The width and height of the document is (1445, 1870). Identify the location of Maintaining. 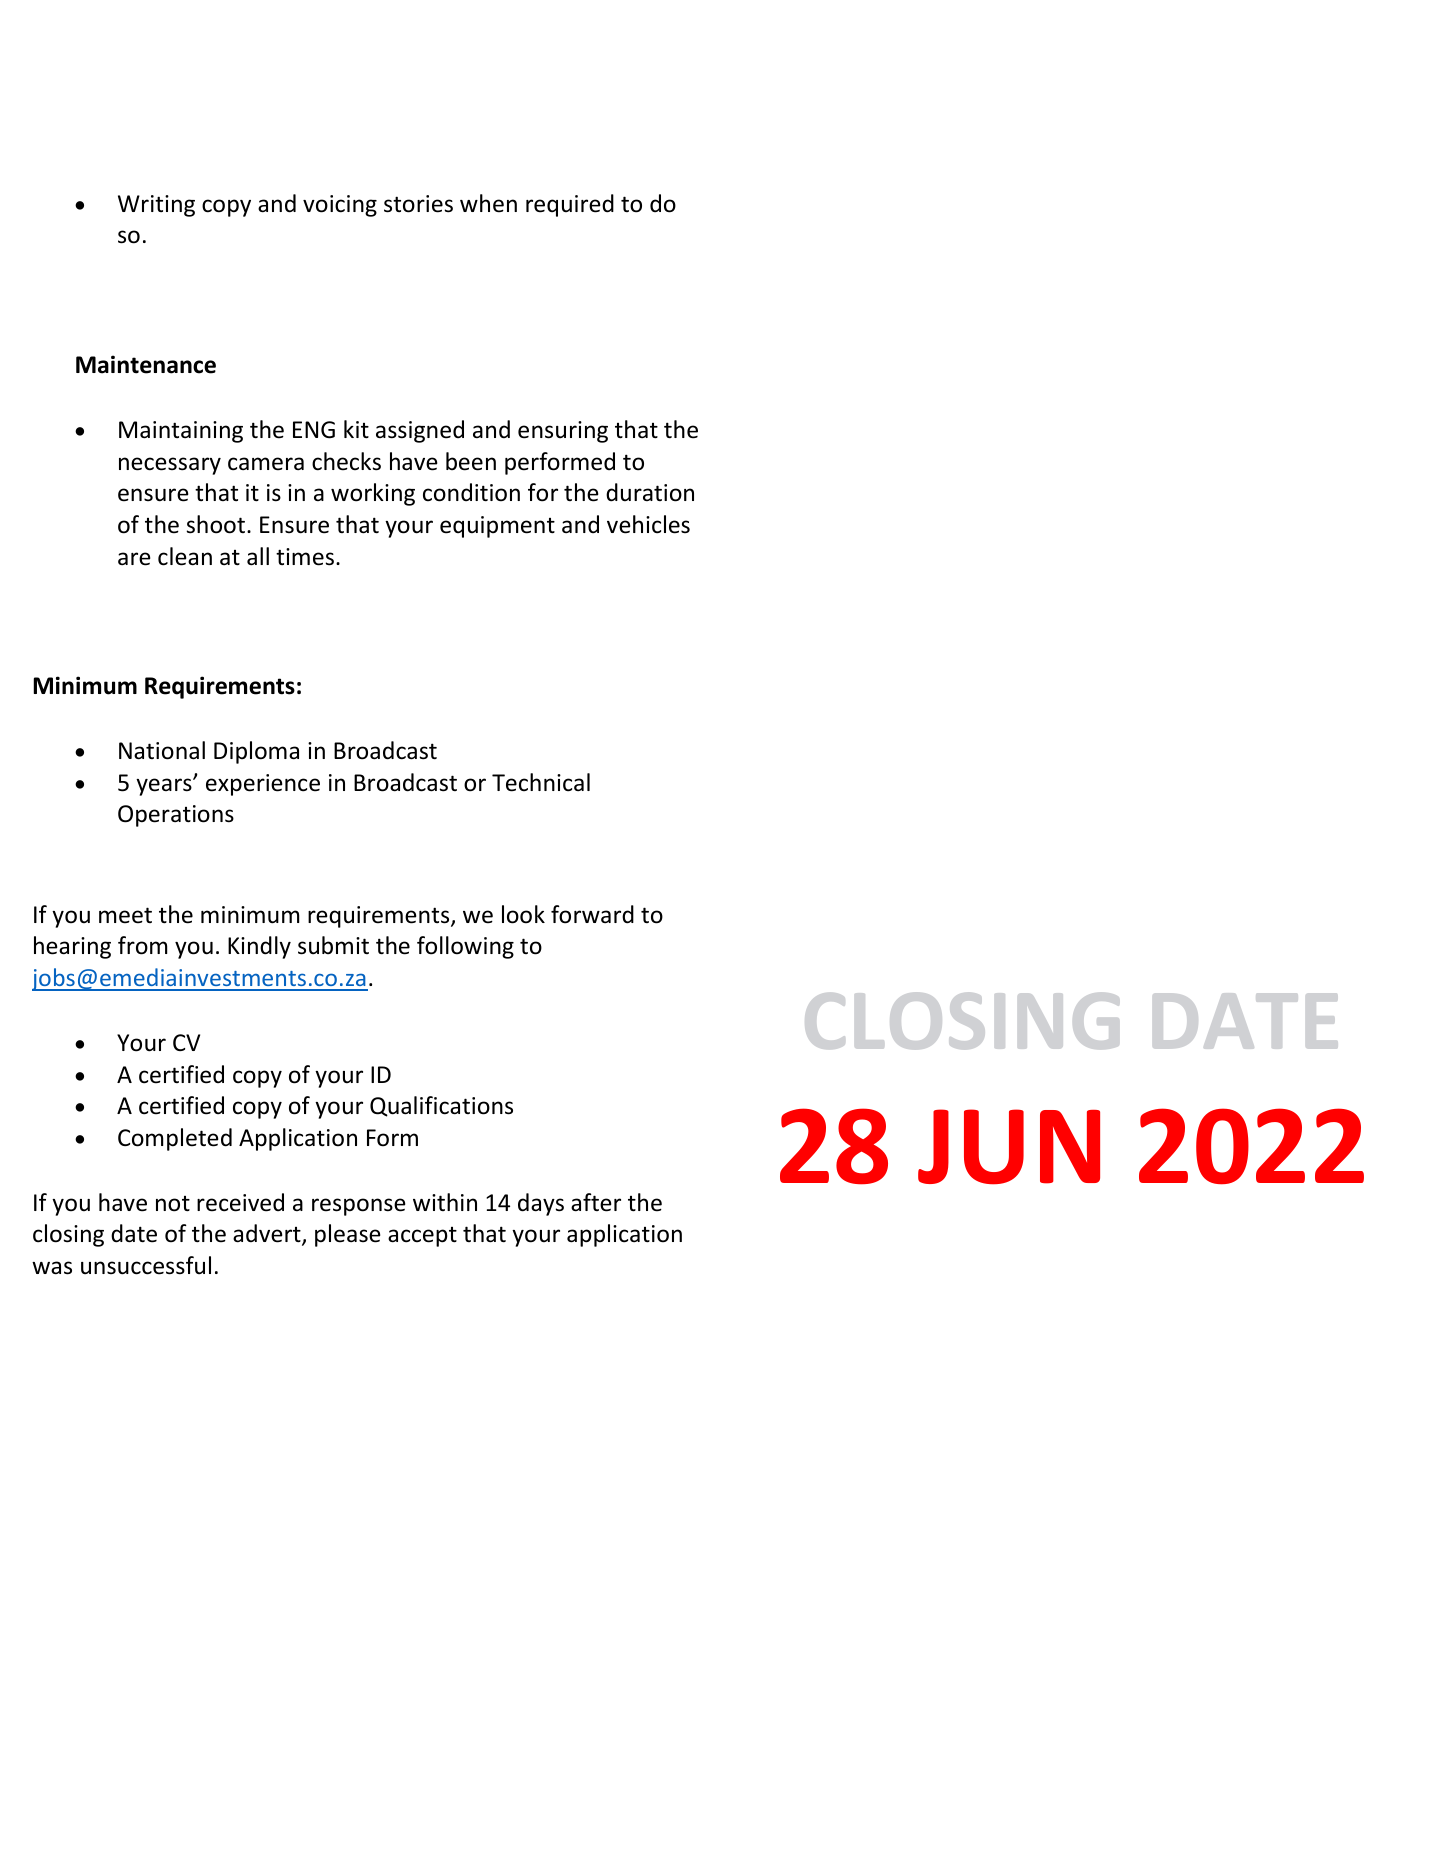
(181, 432).
